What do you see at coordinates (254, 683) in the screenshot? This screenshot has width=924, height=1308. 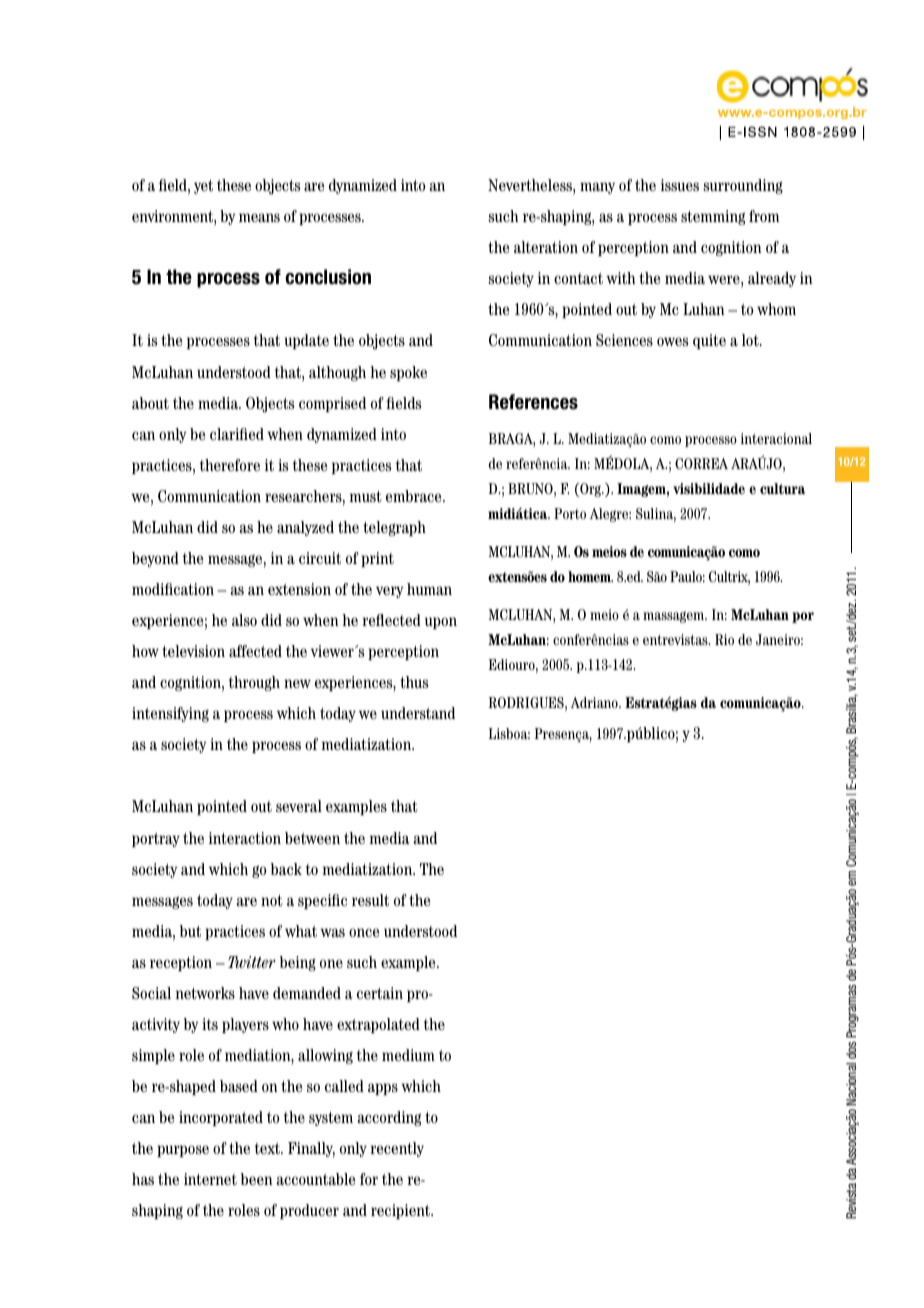 I see `through` at bounding box center [254, 683].
